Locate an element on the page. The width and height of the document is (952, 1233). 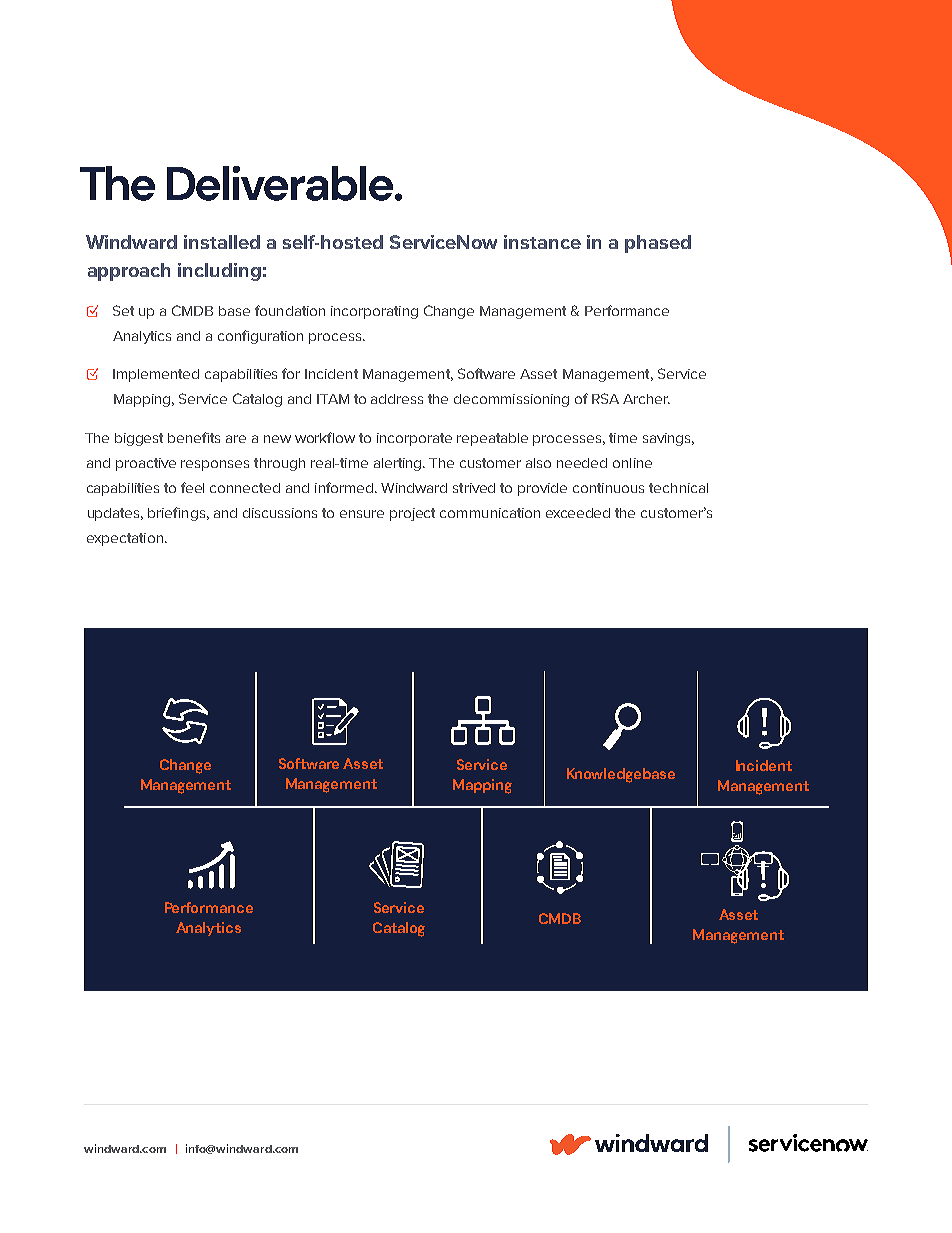
Deliverable is located at coordinates (281, 183).
